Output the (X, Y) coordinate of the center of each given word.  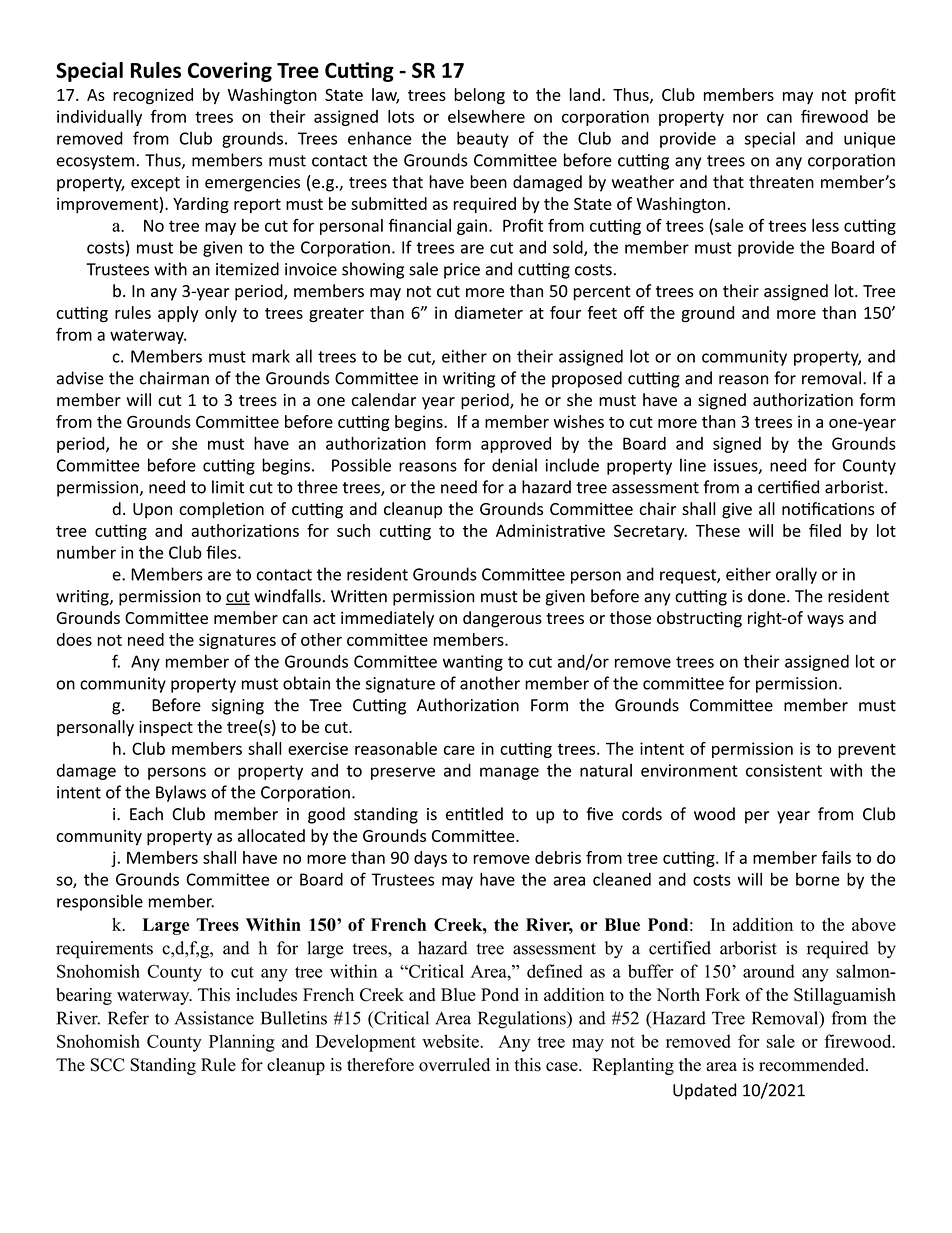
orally (796, 575)
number (86, 552)
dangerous (502, 619)
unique (869, 140)
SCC (107, 1065)
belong (479, 96)
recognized (153, 96)
